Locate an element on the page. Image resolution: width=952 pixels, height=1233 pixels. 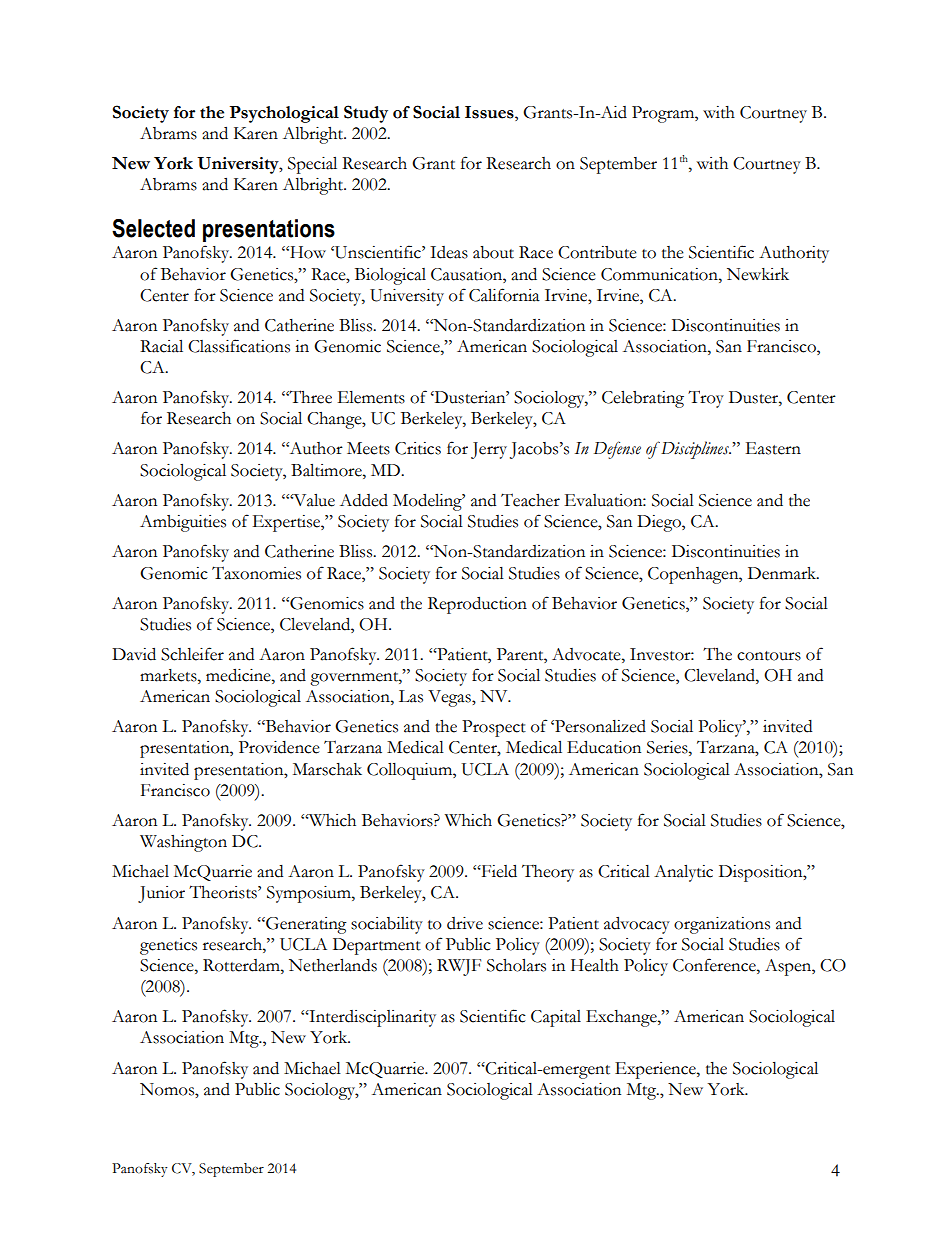
Taxonomies is located at coordinates (256, 573).
